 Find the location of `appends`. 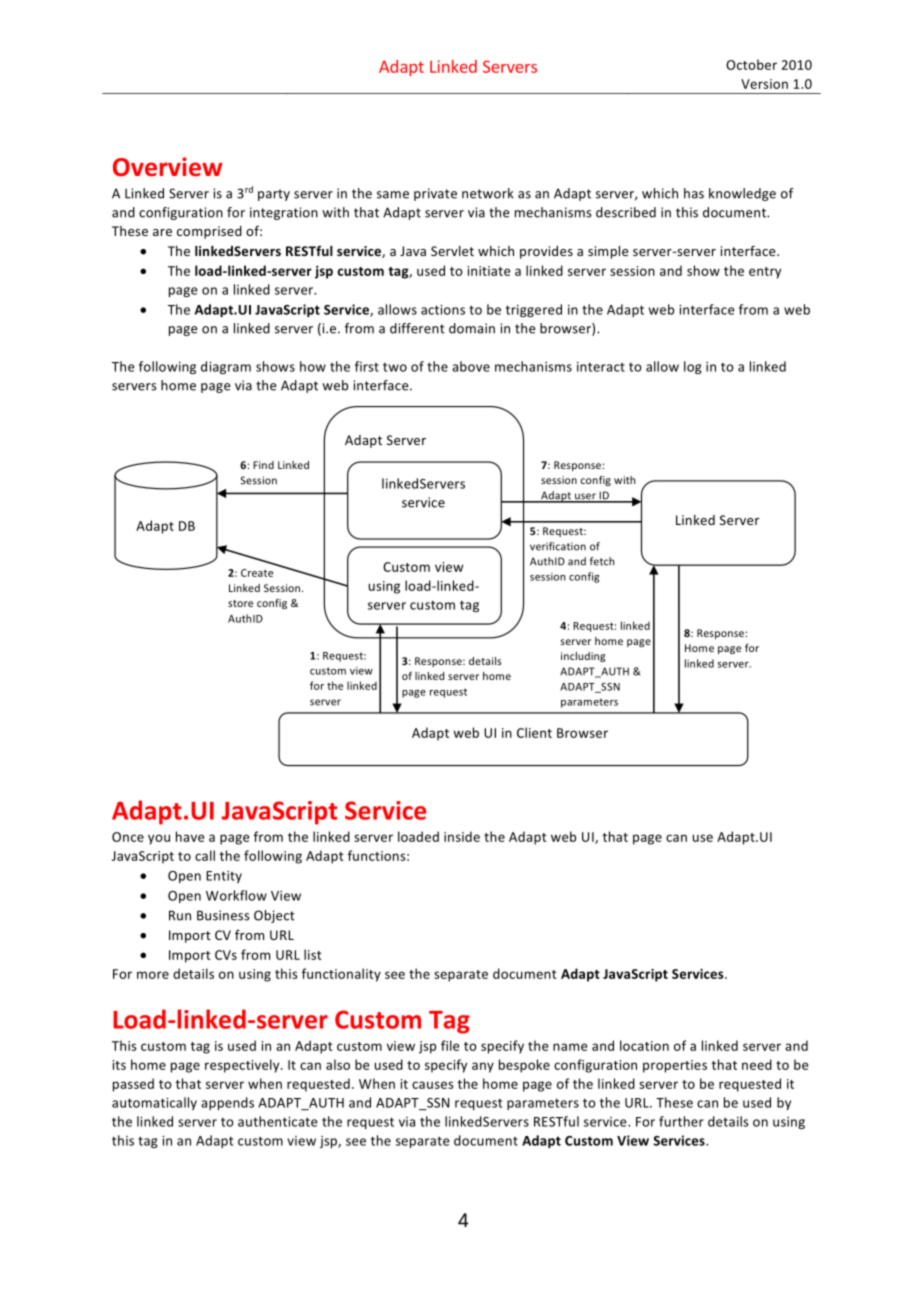

appends is located at coordinates (227, 1103).
